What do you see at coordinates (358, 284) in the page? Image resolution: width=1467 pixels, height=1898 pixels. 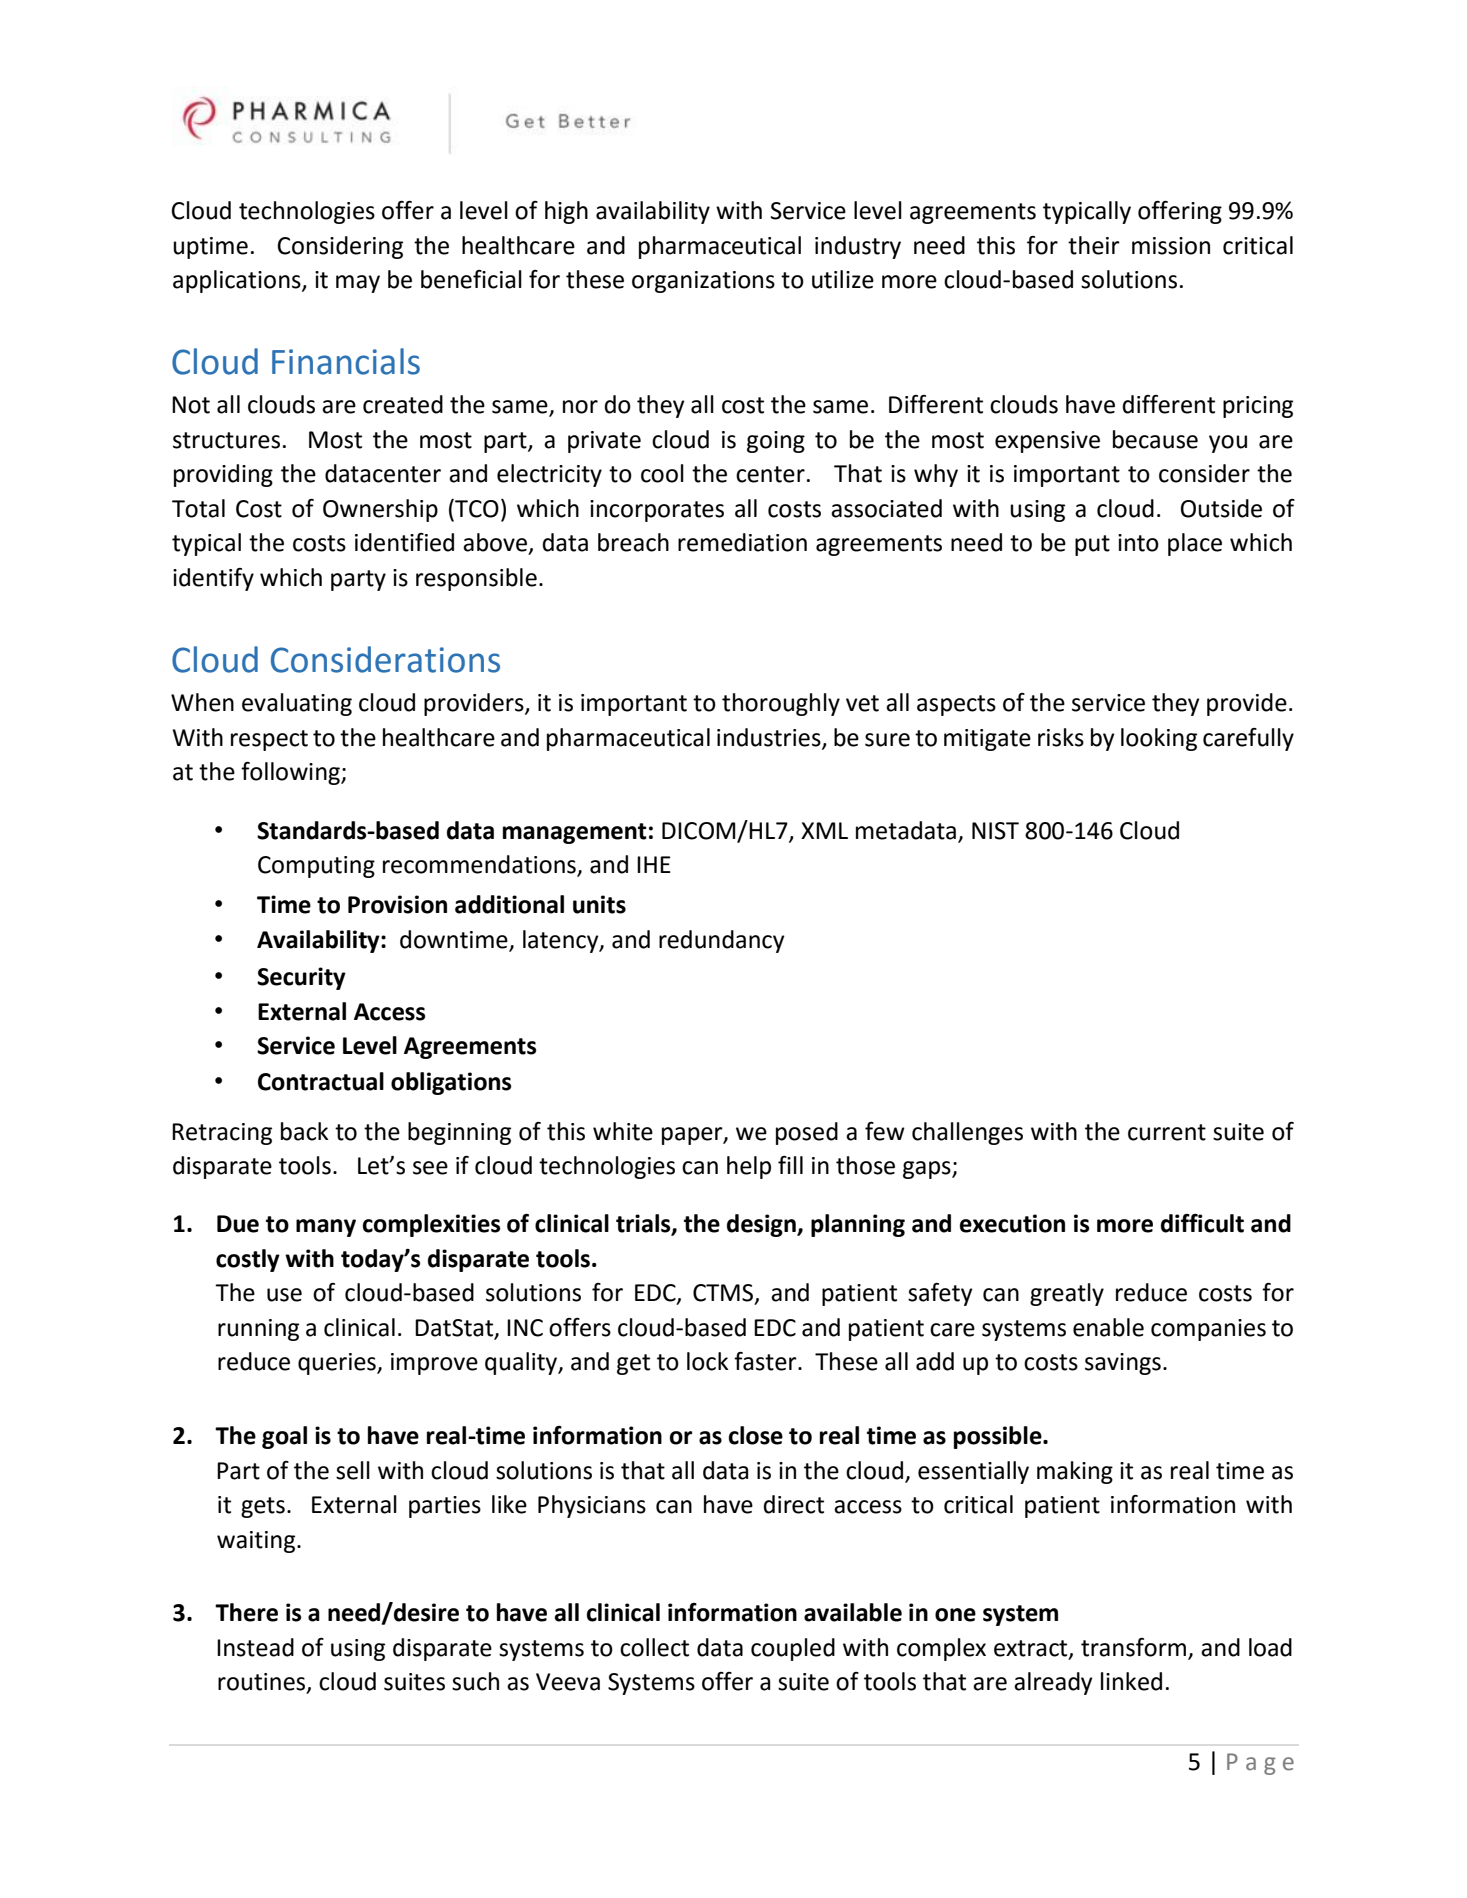 I see `may` at bounding box center [358, 284].
